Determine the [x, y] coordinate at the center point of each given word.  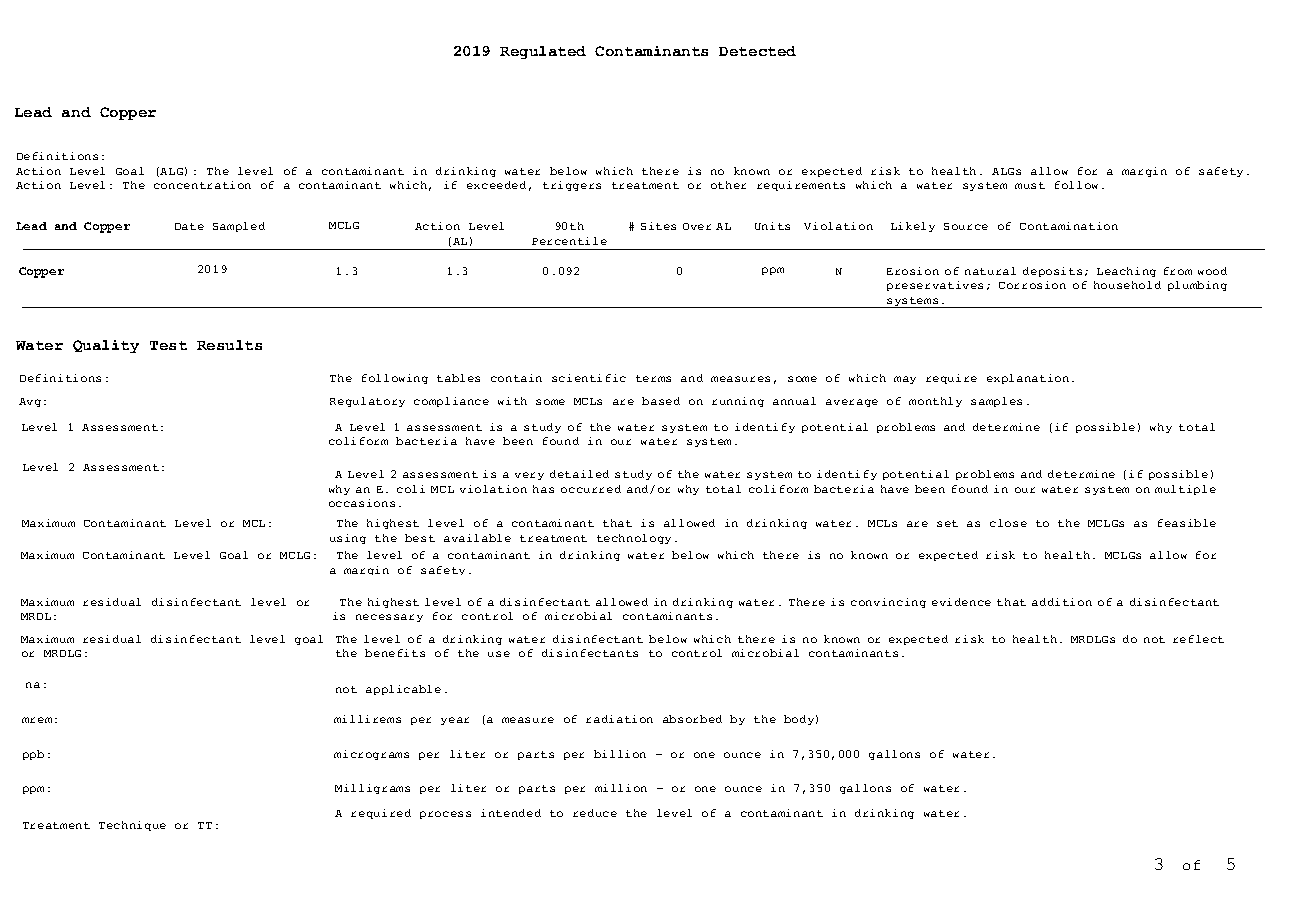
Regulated [543, 52]
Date [189, 226]
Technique [132, 826]
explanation [1028, 379]
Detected [757, 51]
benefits [395, 653]
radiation [619, 719]
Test [168, 345]
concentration [202, 185]
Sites [658, 226]
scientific [589, 378]
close [1008, 523]
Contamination [1069, 226]
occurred [591, 489]
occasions [362, 503]
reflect [1198, 639]
